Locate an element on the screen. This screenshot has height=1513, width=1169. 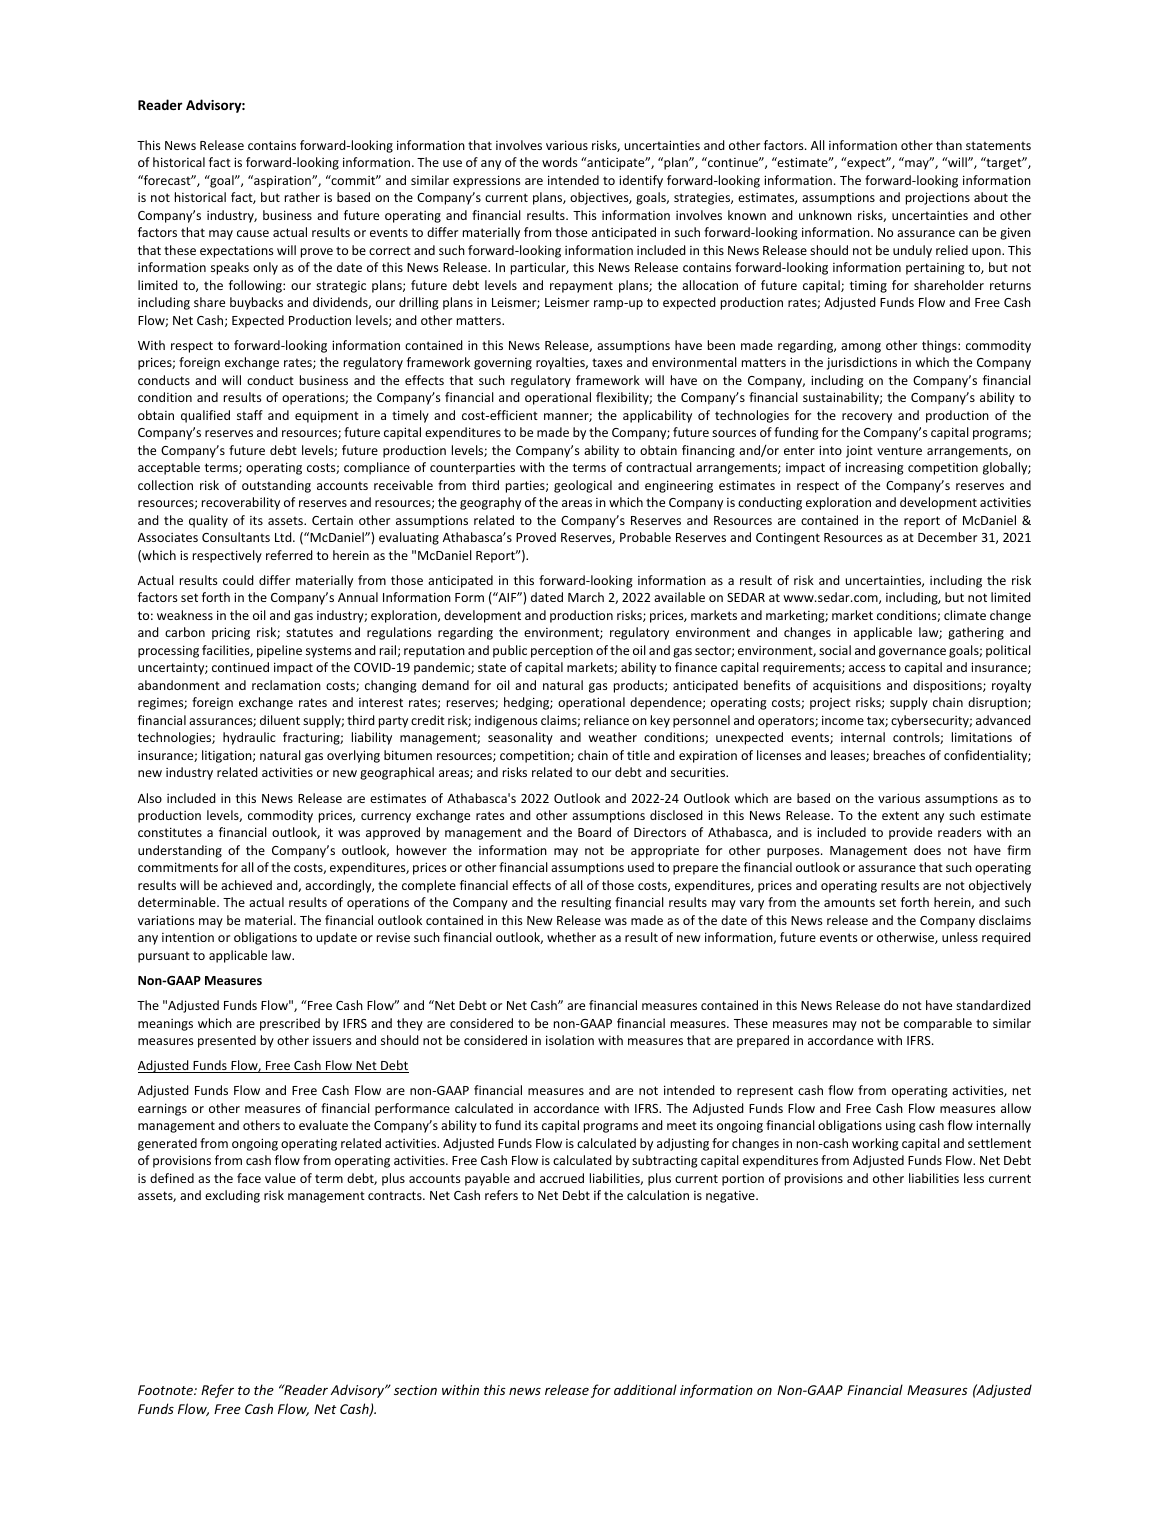
rather is located at coordinates (302, 197).
